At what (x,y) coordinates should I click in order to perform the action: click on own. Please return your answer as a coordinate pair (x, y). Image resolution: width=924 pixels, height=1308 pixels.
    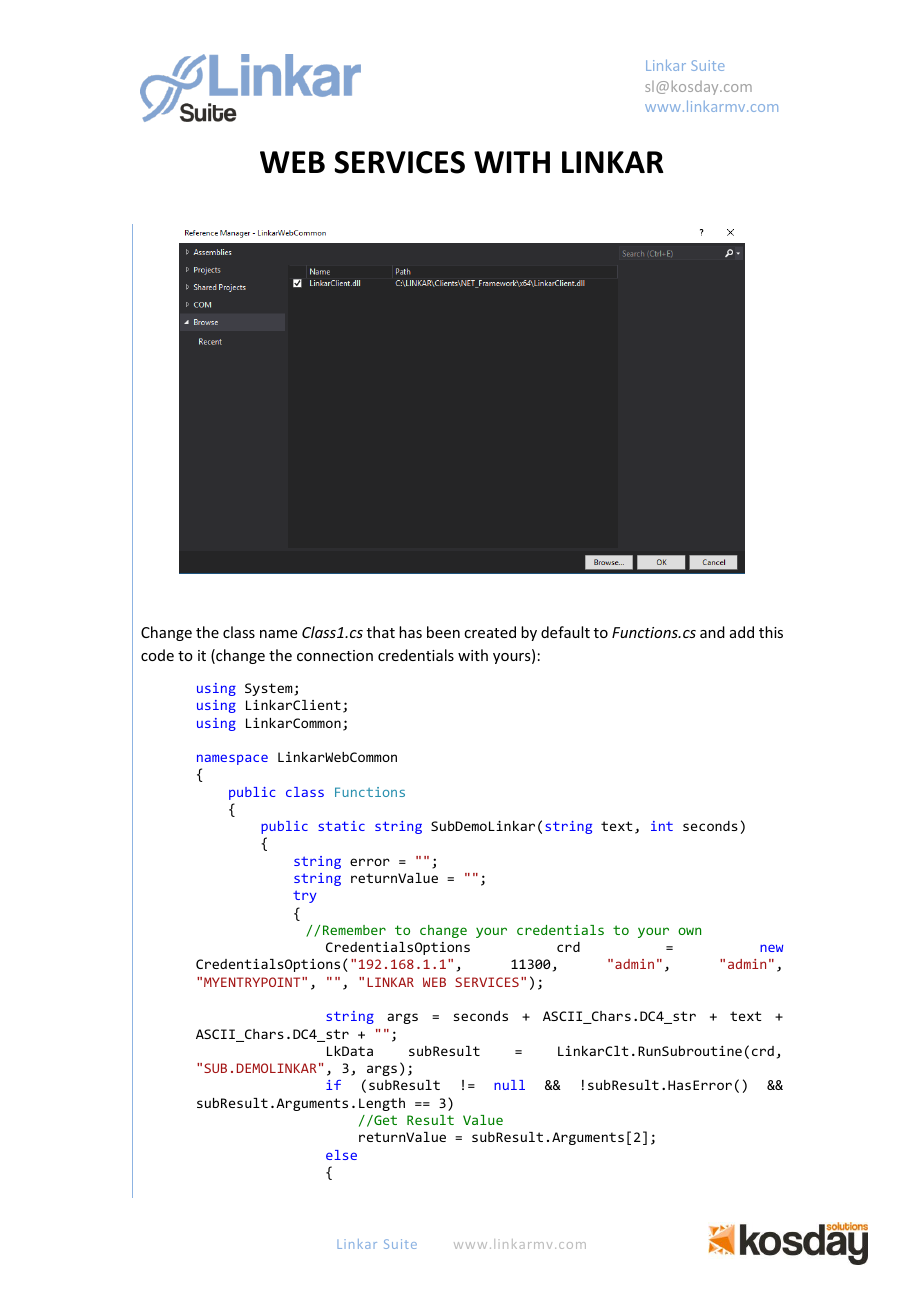
    Looking at the image, I should click on (689, 931).
